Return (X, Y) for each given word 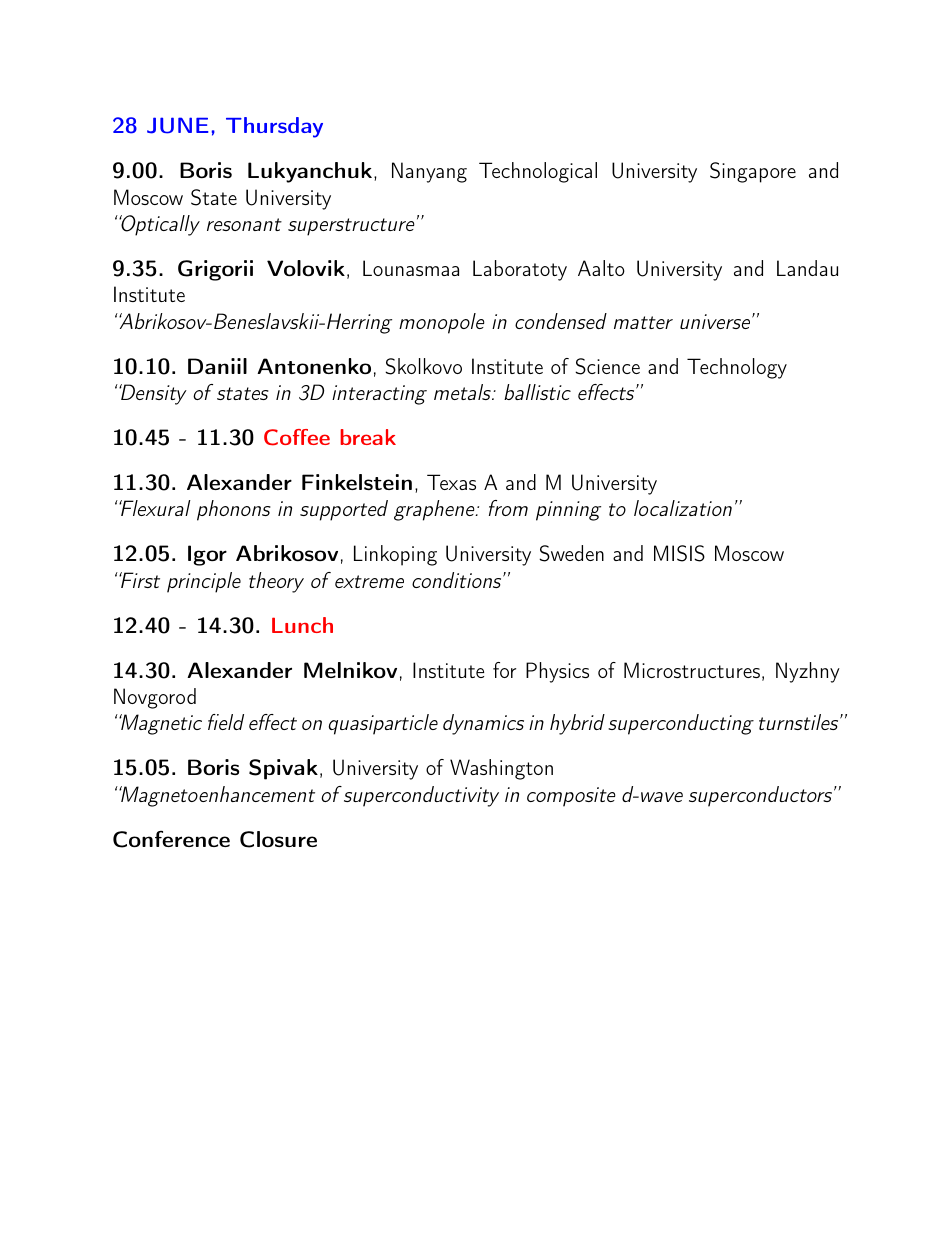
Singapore (753, 172)
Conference (171, 839)
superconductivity (420, 796)
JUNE (178, 125)
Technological (538, 172)
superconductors (760, 796)
